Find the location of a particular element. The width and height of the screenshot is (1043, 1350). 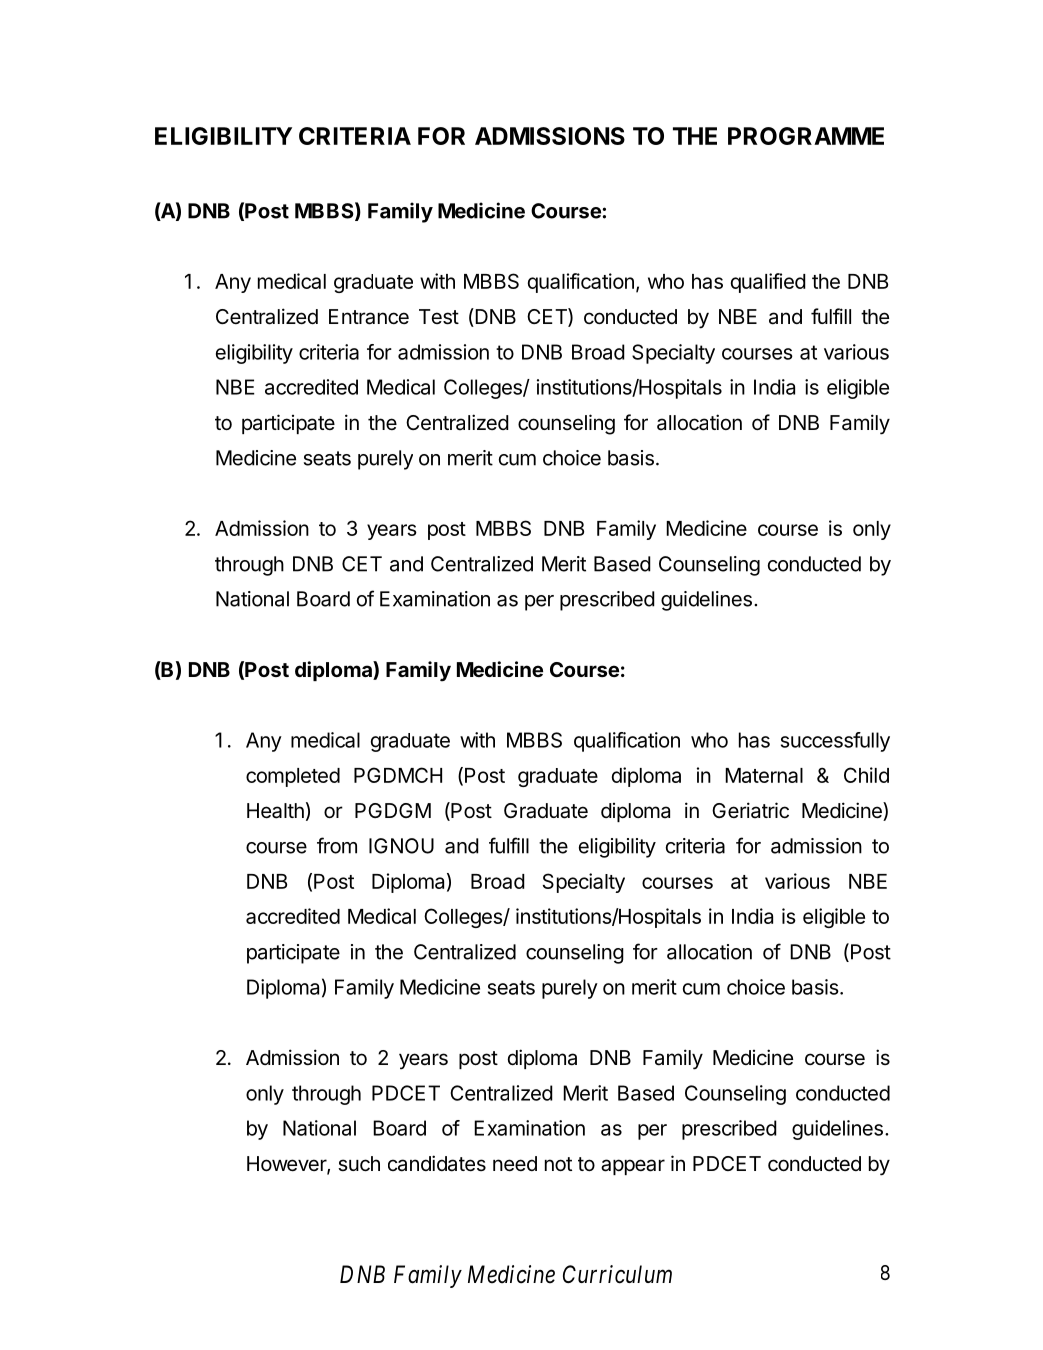

Test is located at coordinates (439, 317).
